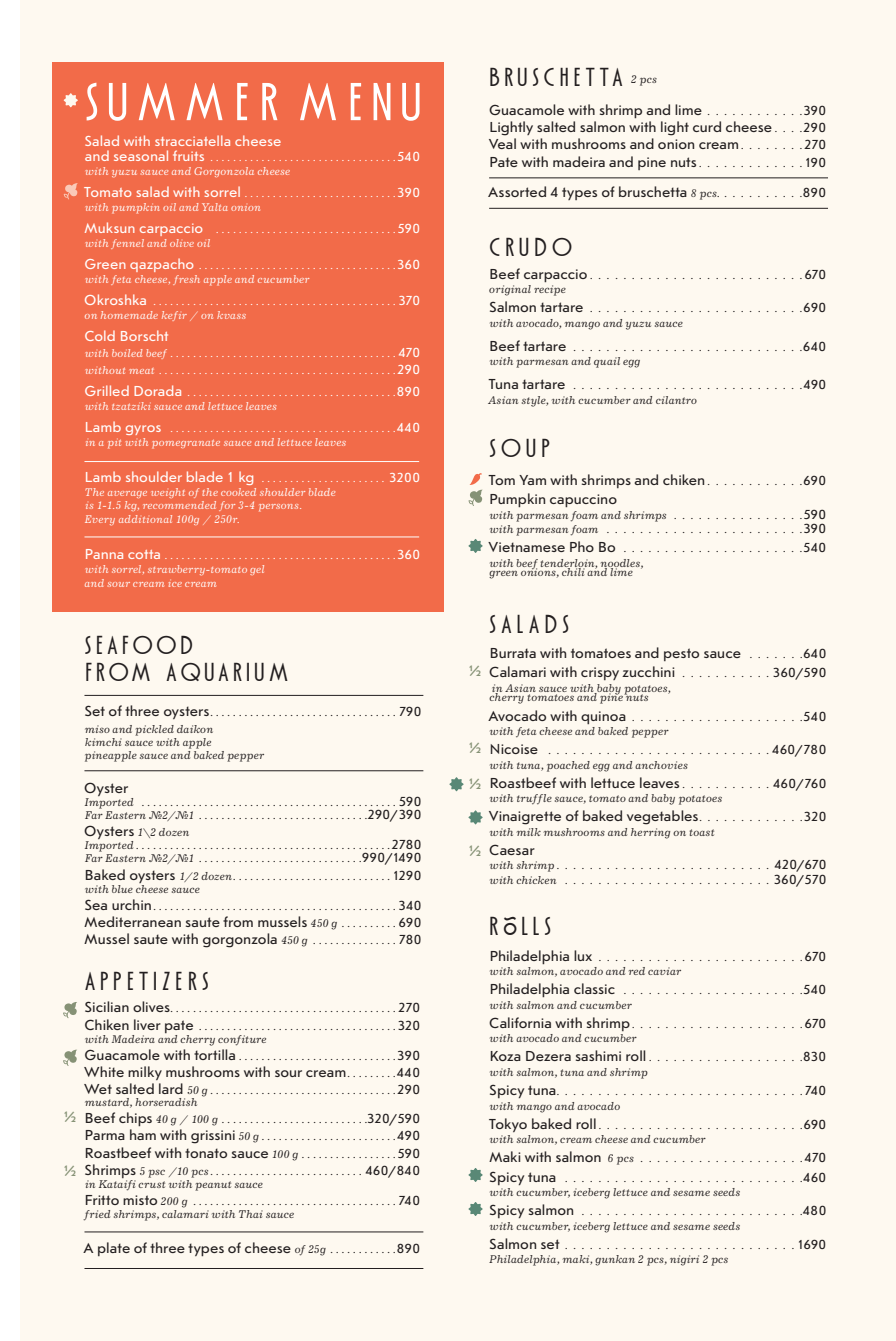  What do you see at coordinates (360, 102) in the document?
I see `MENU` at bounding box center [360, 102].
